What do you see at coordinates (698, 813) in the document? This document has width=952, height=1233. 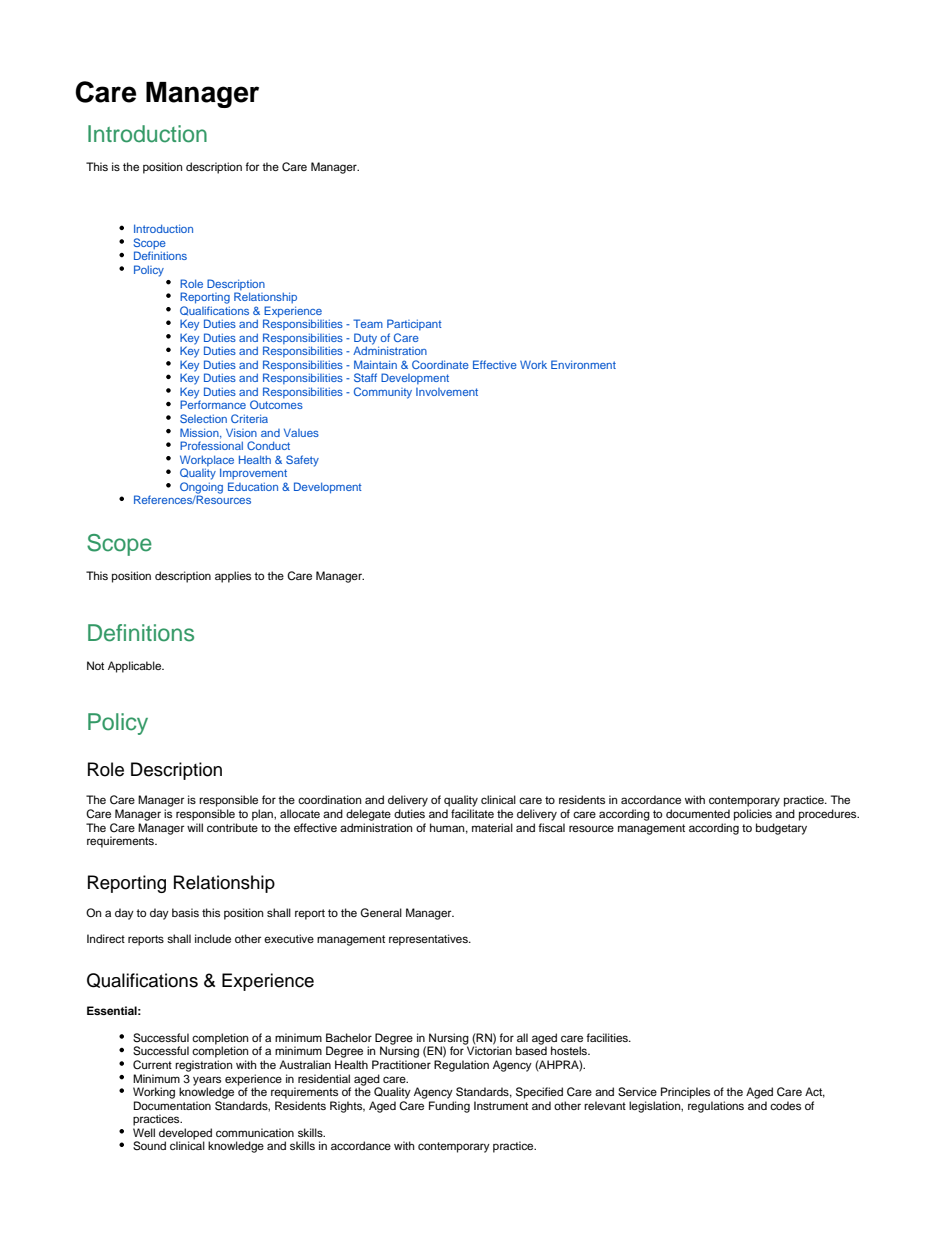 I see `documented` at bounding box center [698, 813].
